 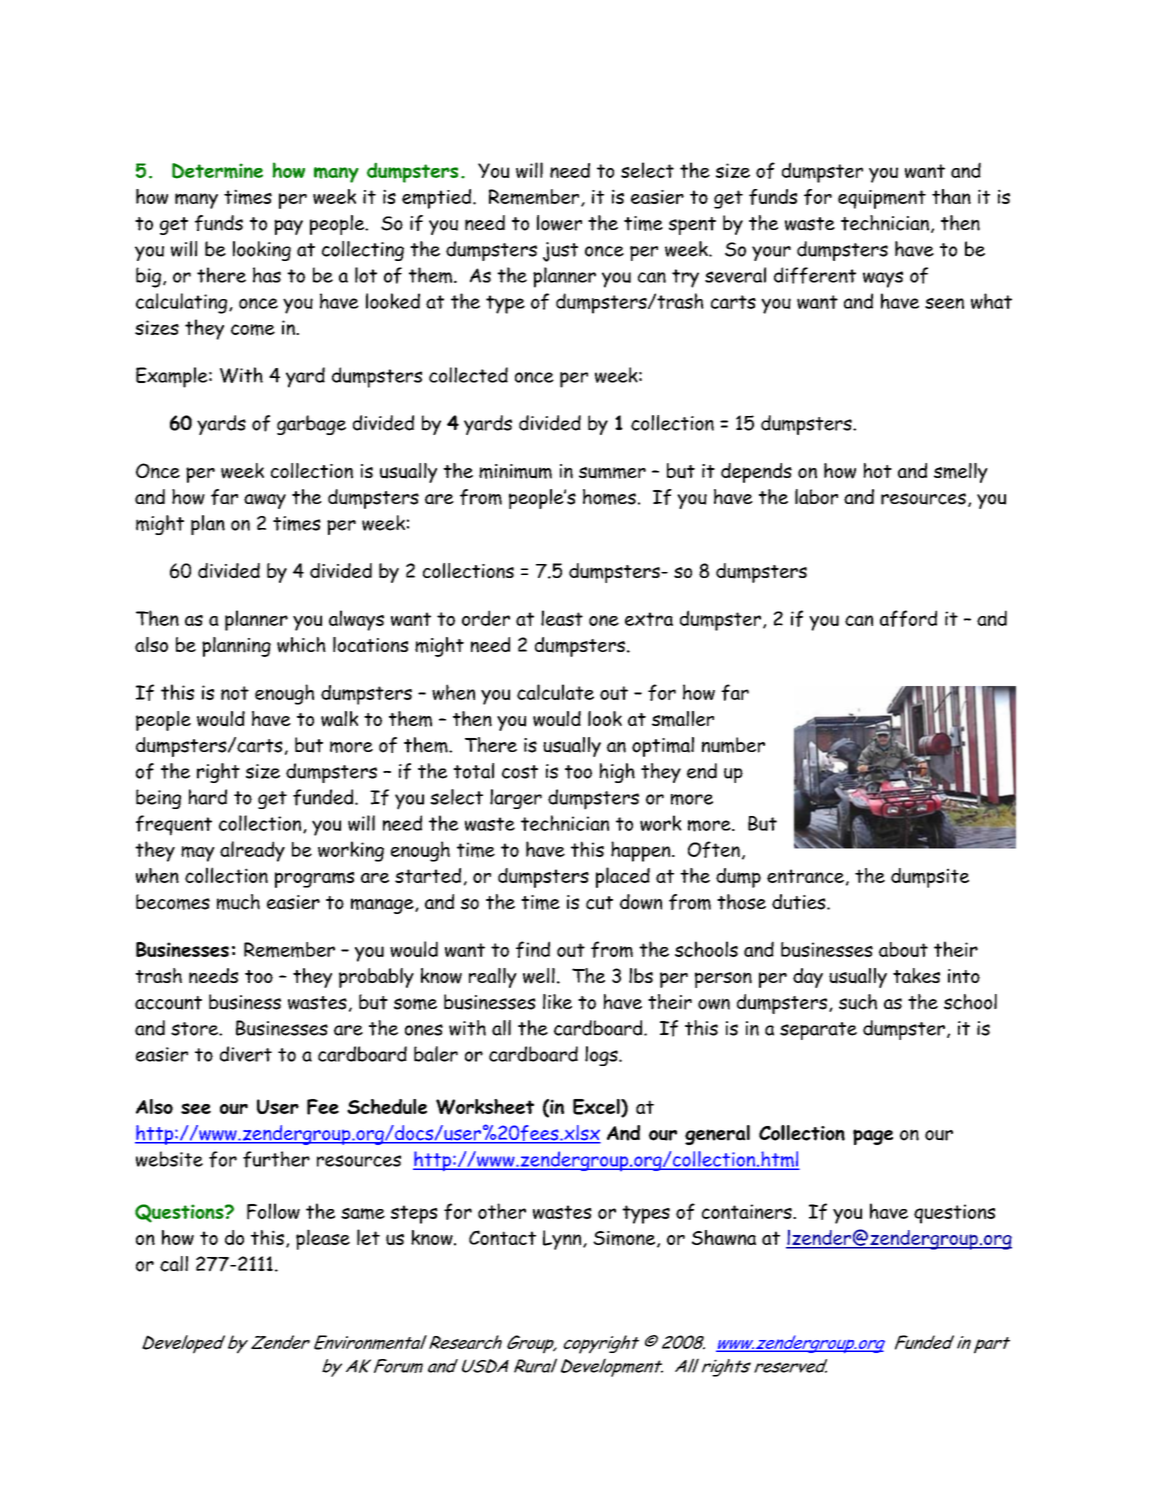 What do you see at coordinates (235, 693) in the image?
I see `not` at bounding box center [235, 693].
